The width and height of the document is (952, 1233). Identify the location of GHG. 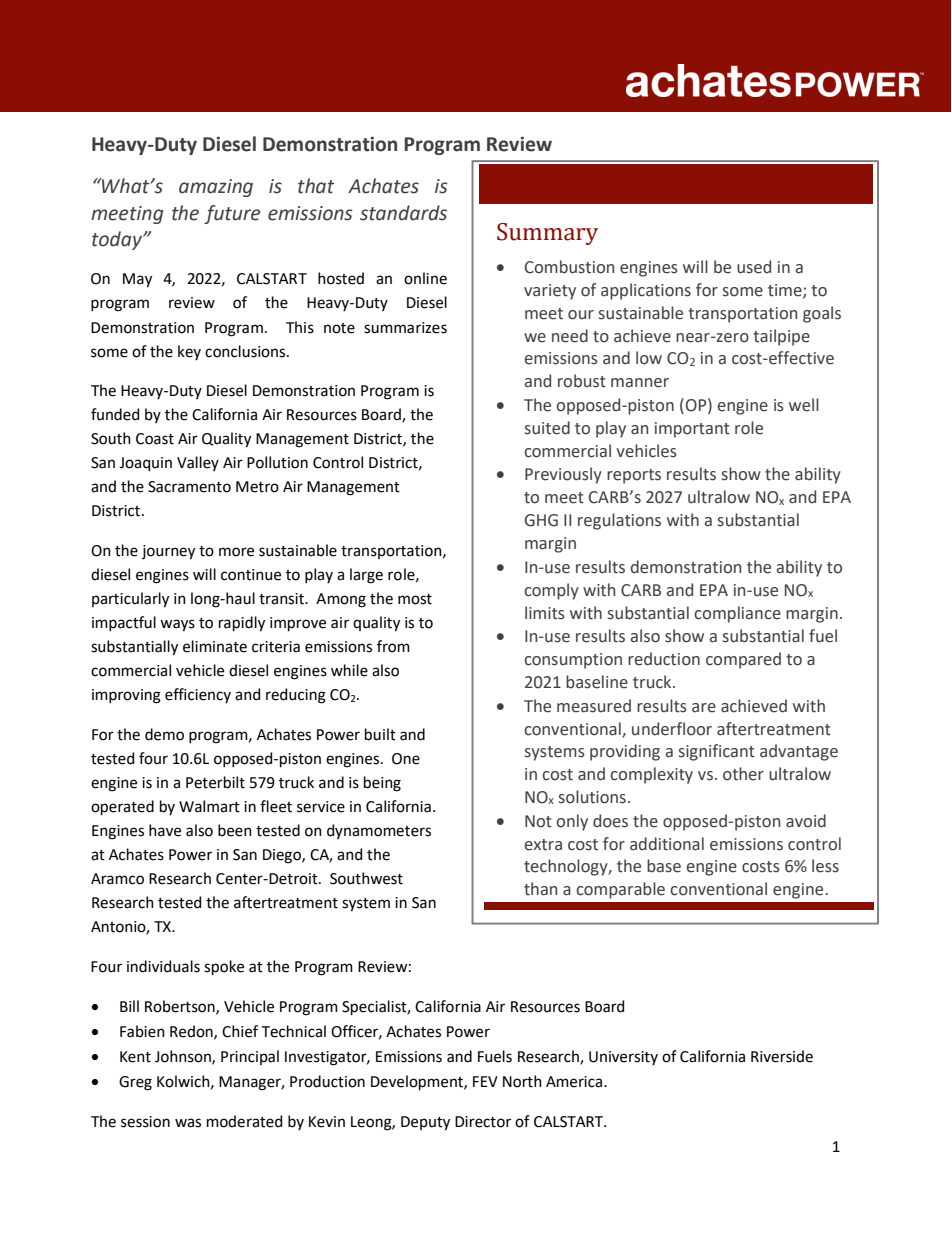
(541, 520).
